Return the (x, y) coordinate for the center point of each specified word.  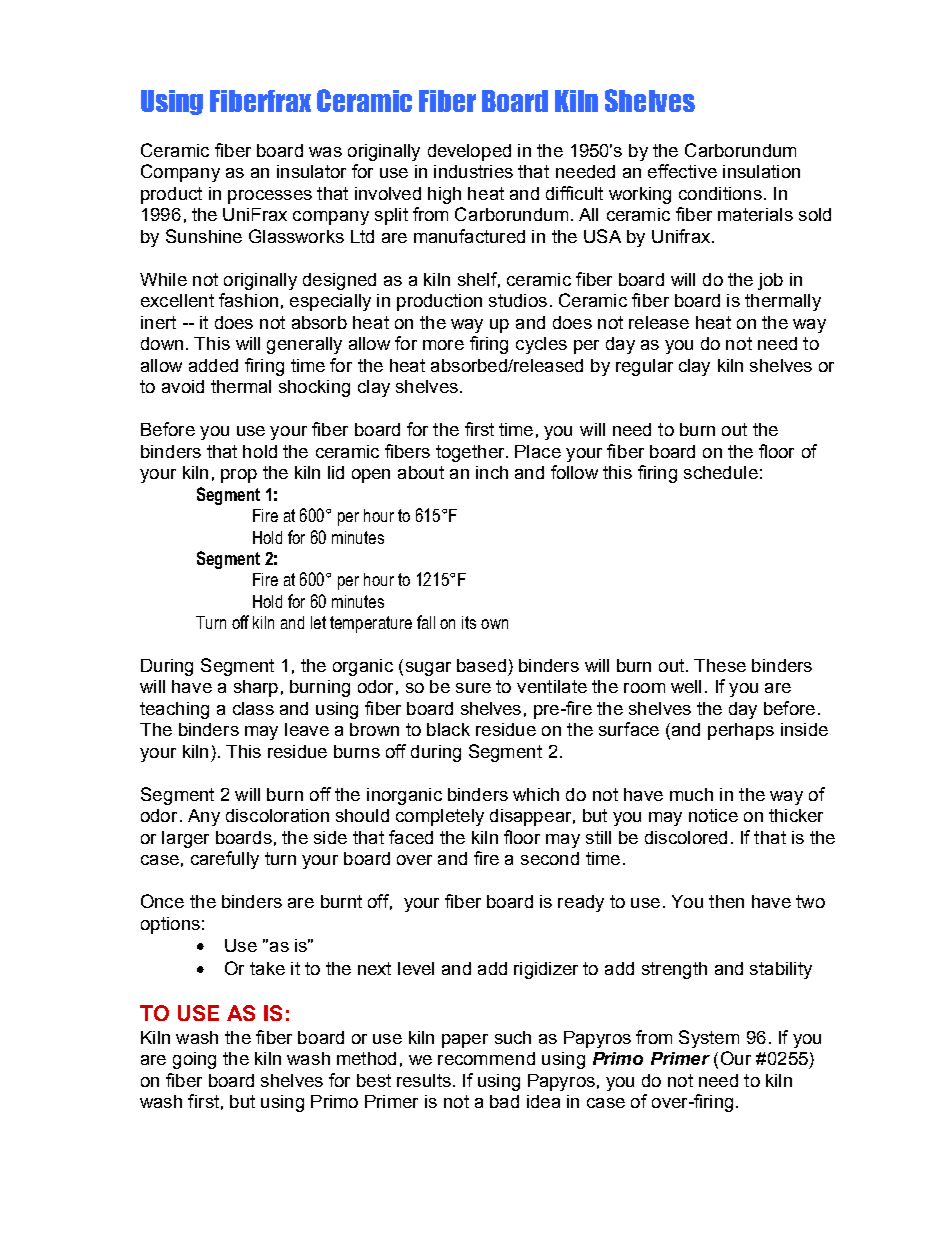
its (469, 622)
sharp (256, 688)
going (194, 1060)
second (550, 858)
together (471, 453)
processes (270, 197)
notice (713, 815)
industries (473, 171)
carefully (225, 860)
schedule (721, 472)
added (213, 365)
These (720, 665)
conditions (720, 193)
